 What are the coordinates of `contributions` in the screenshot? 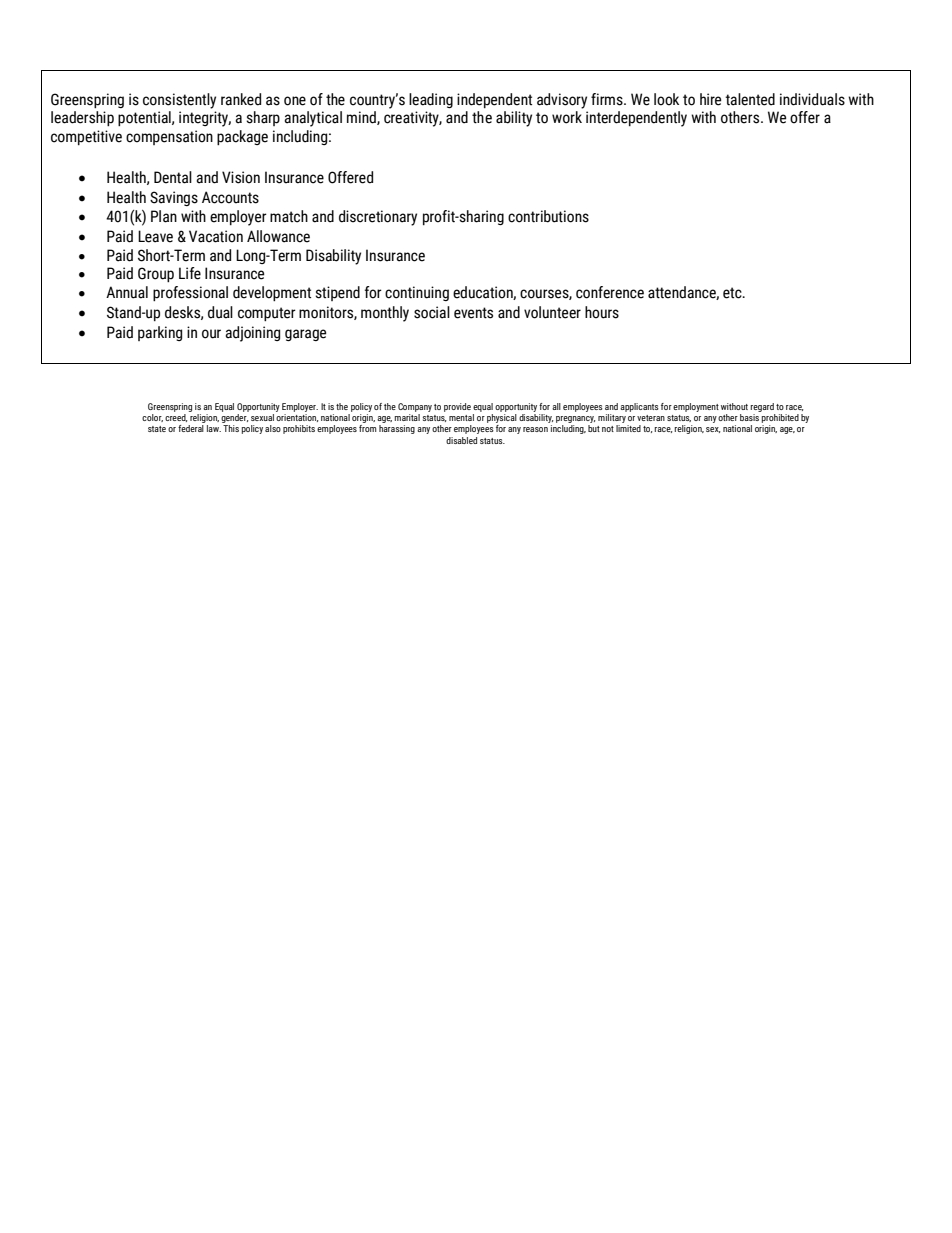 It's located at (548, 216).
